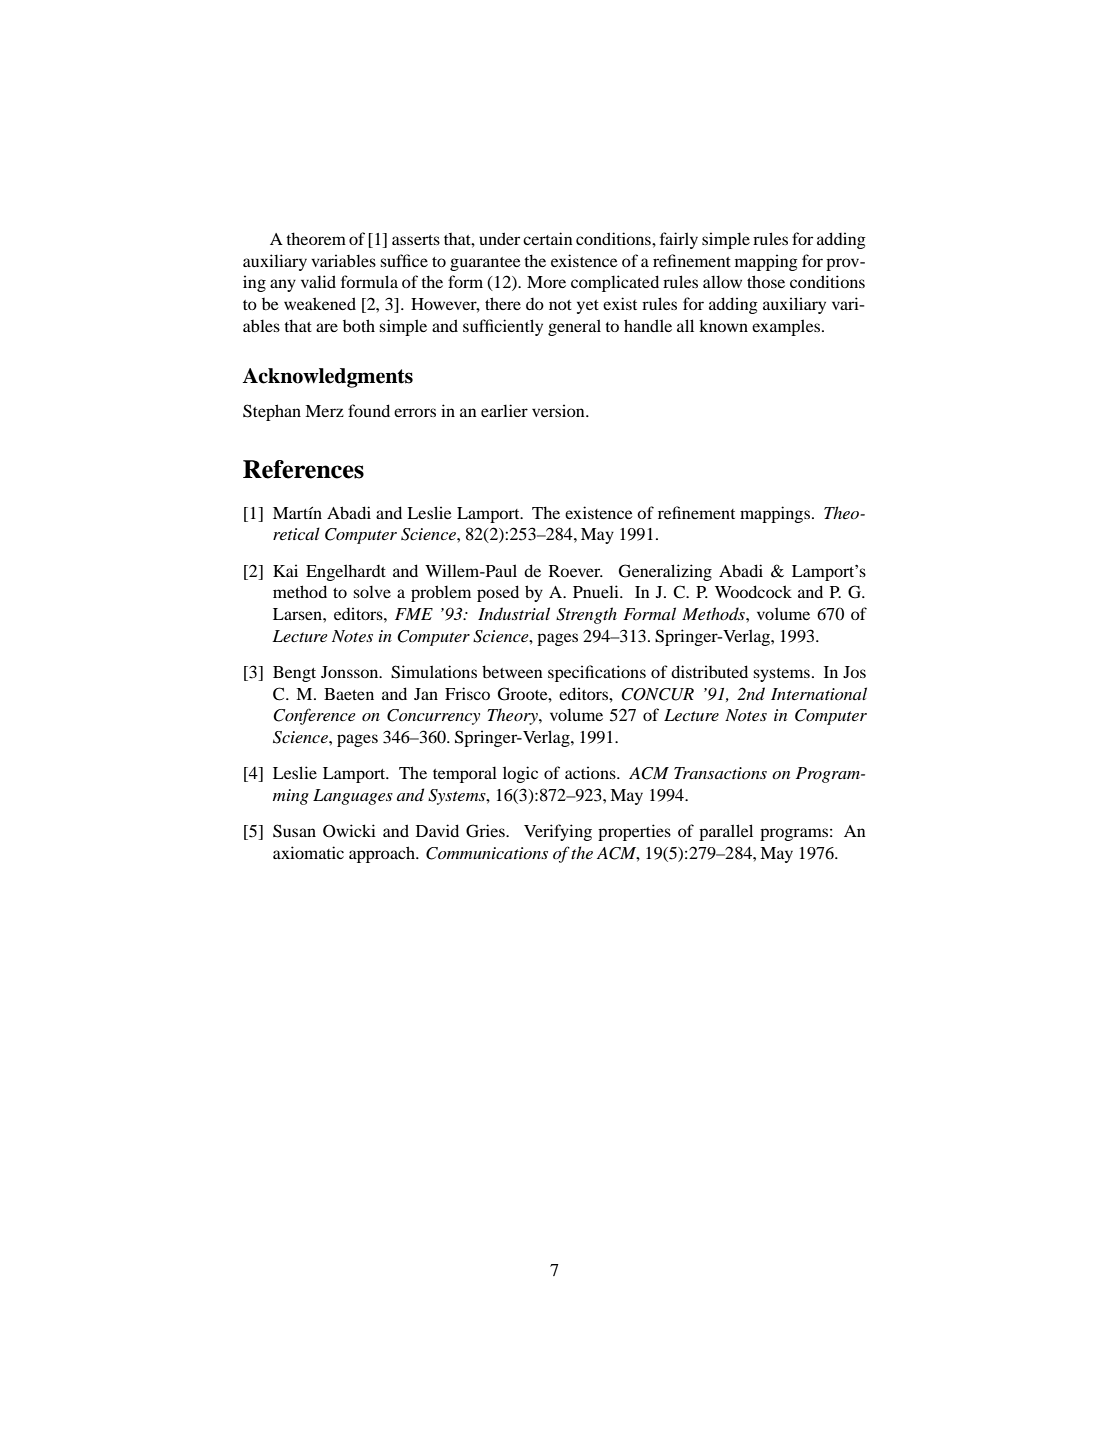 The image size is (1111, 1438). What do you see at coordinates (787, 327) in the document?
I see `examples` at bounding box center [787, 327].
